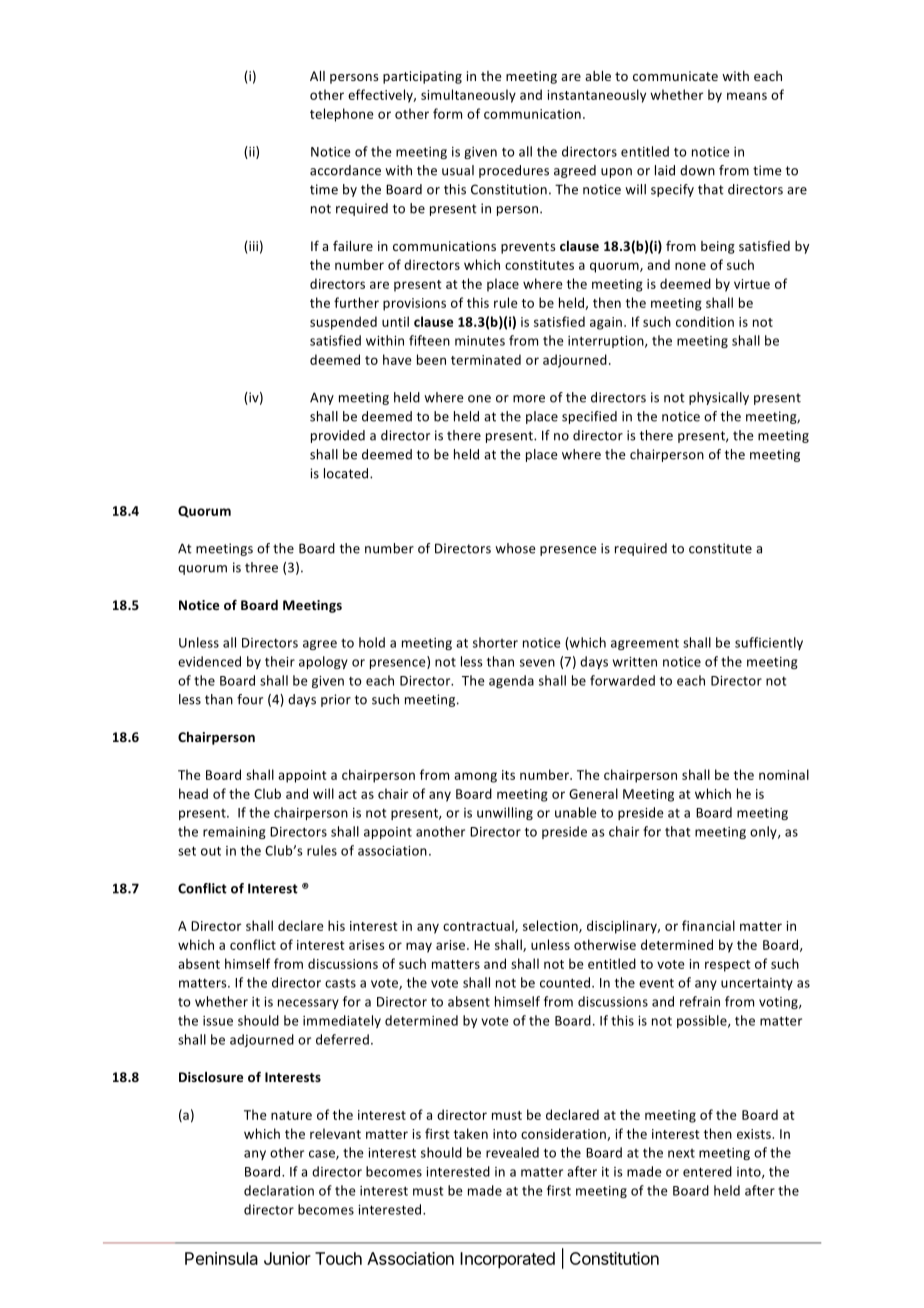 This screenshot has height=1308, width=924. I want to click on three, so click(261, 567).
